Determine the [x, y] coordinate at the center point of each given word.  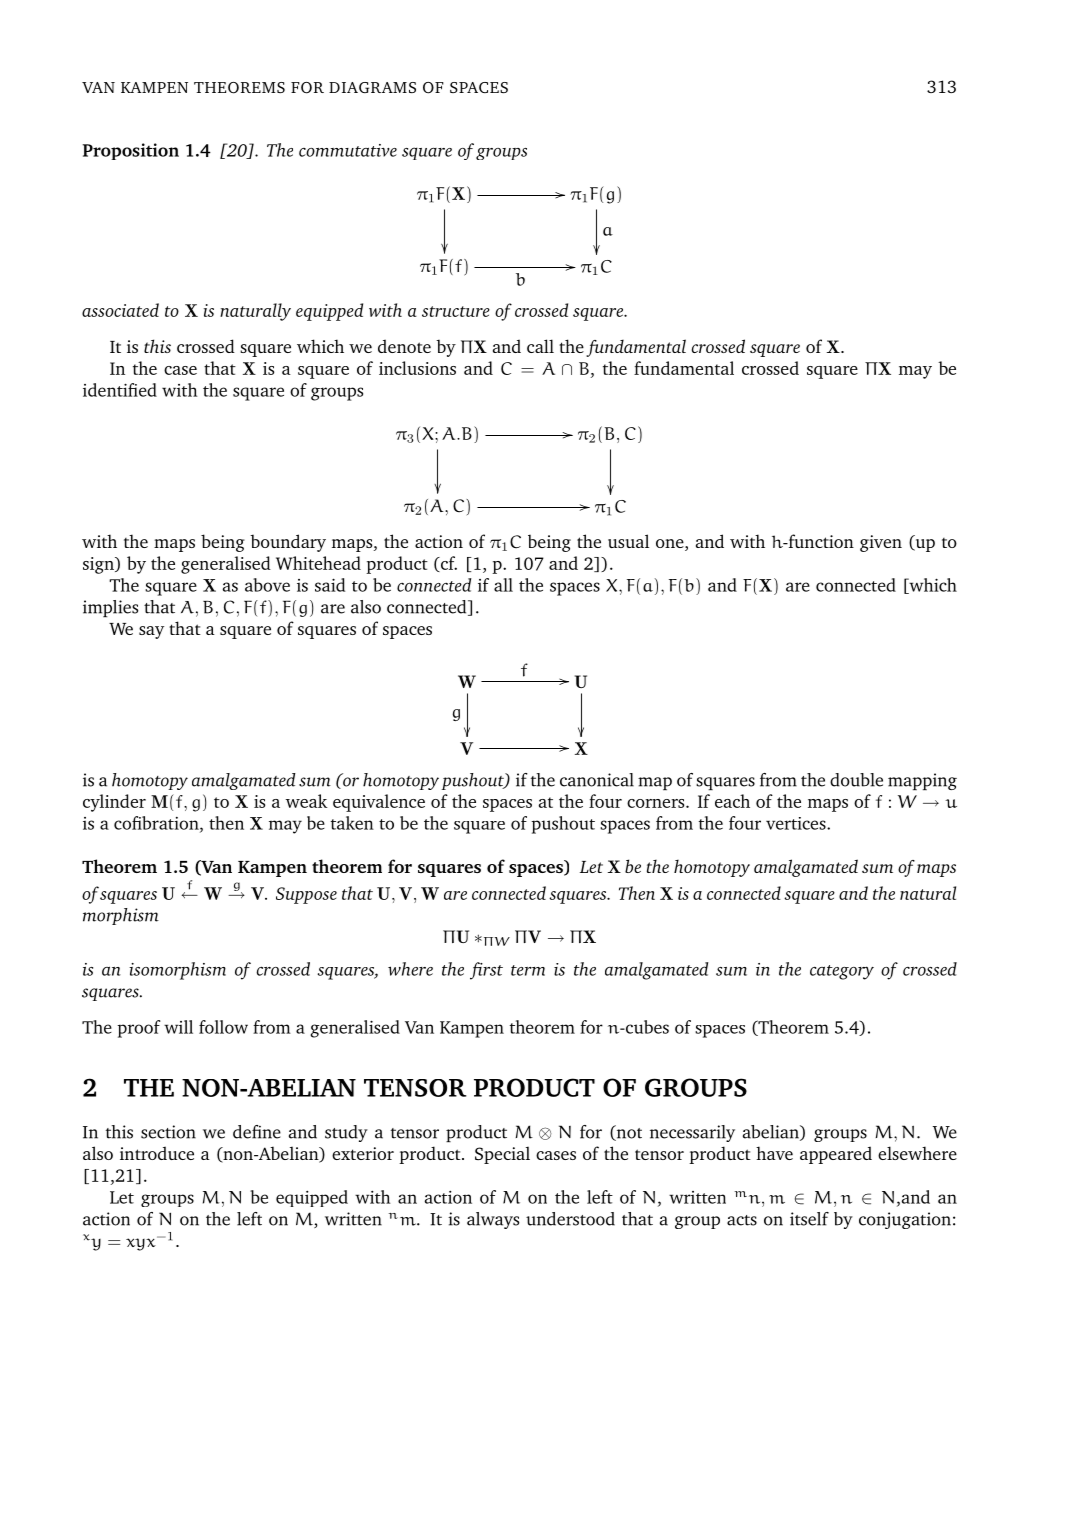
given [881, 543]
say [151, 632]
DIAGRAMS [372, 87]
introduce [157, 1153]
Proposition [131, 151]
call [540, 346]
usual [628, 541]
